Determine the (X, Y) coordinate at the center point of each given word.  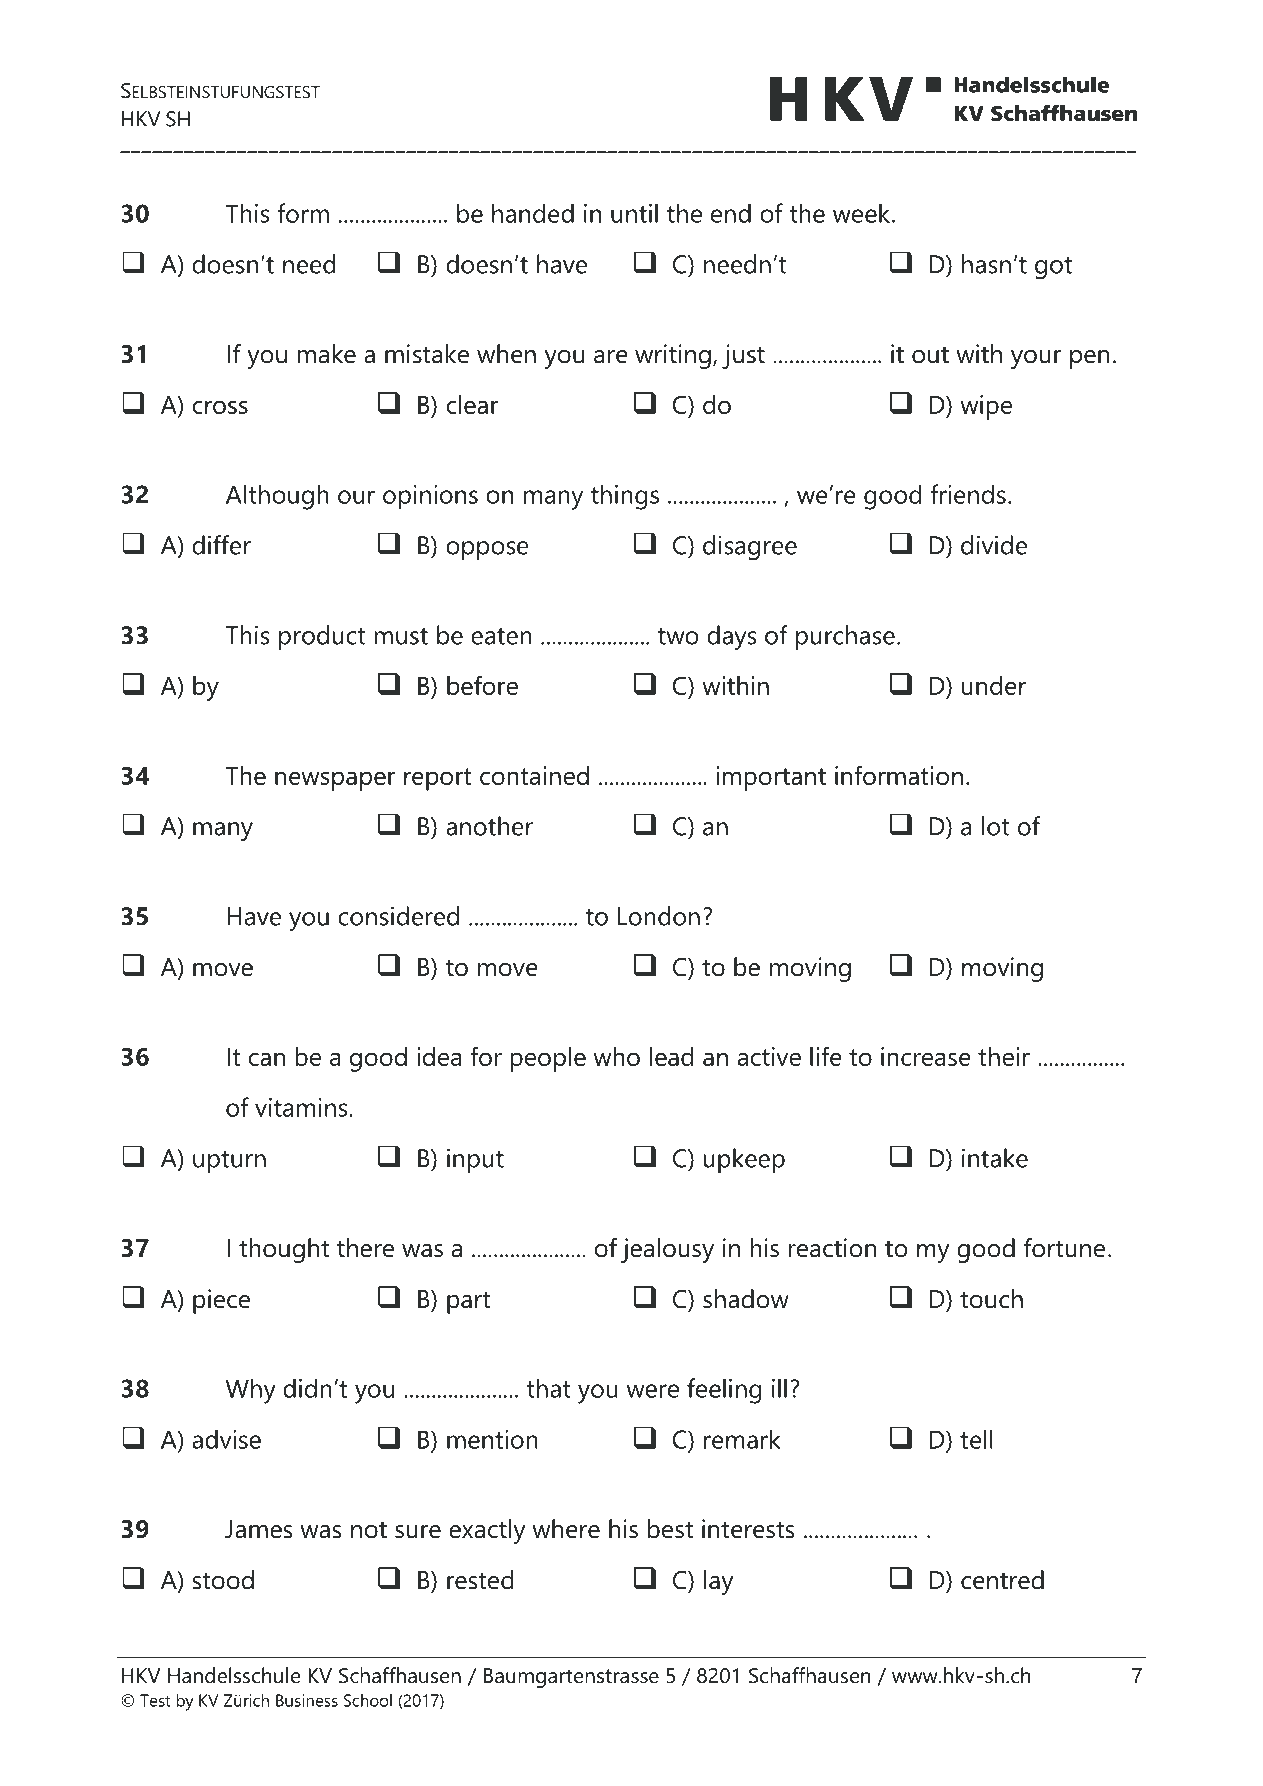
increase (926, 1056)
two (678, 636)
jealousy (667, 1250)
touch (991, 1299)
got (1053, 268)
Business (307, 1700)
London (659, 916)
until (634, 213)
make (327, 354)
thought (284, 1250)
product (322, 637)
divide (994, 545)
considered (398, 916)
